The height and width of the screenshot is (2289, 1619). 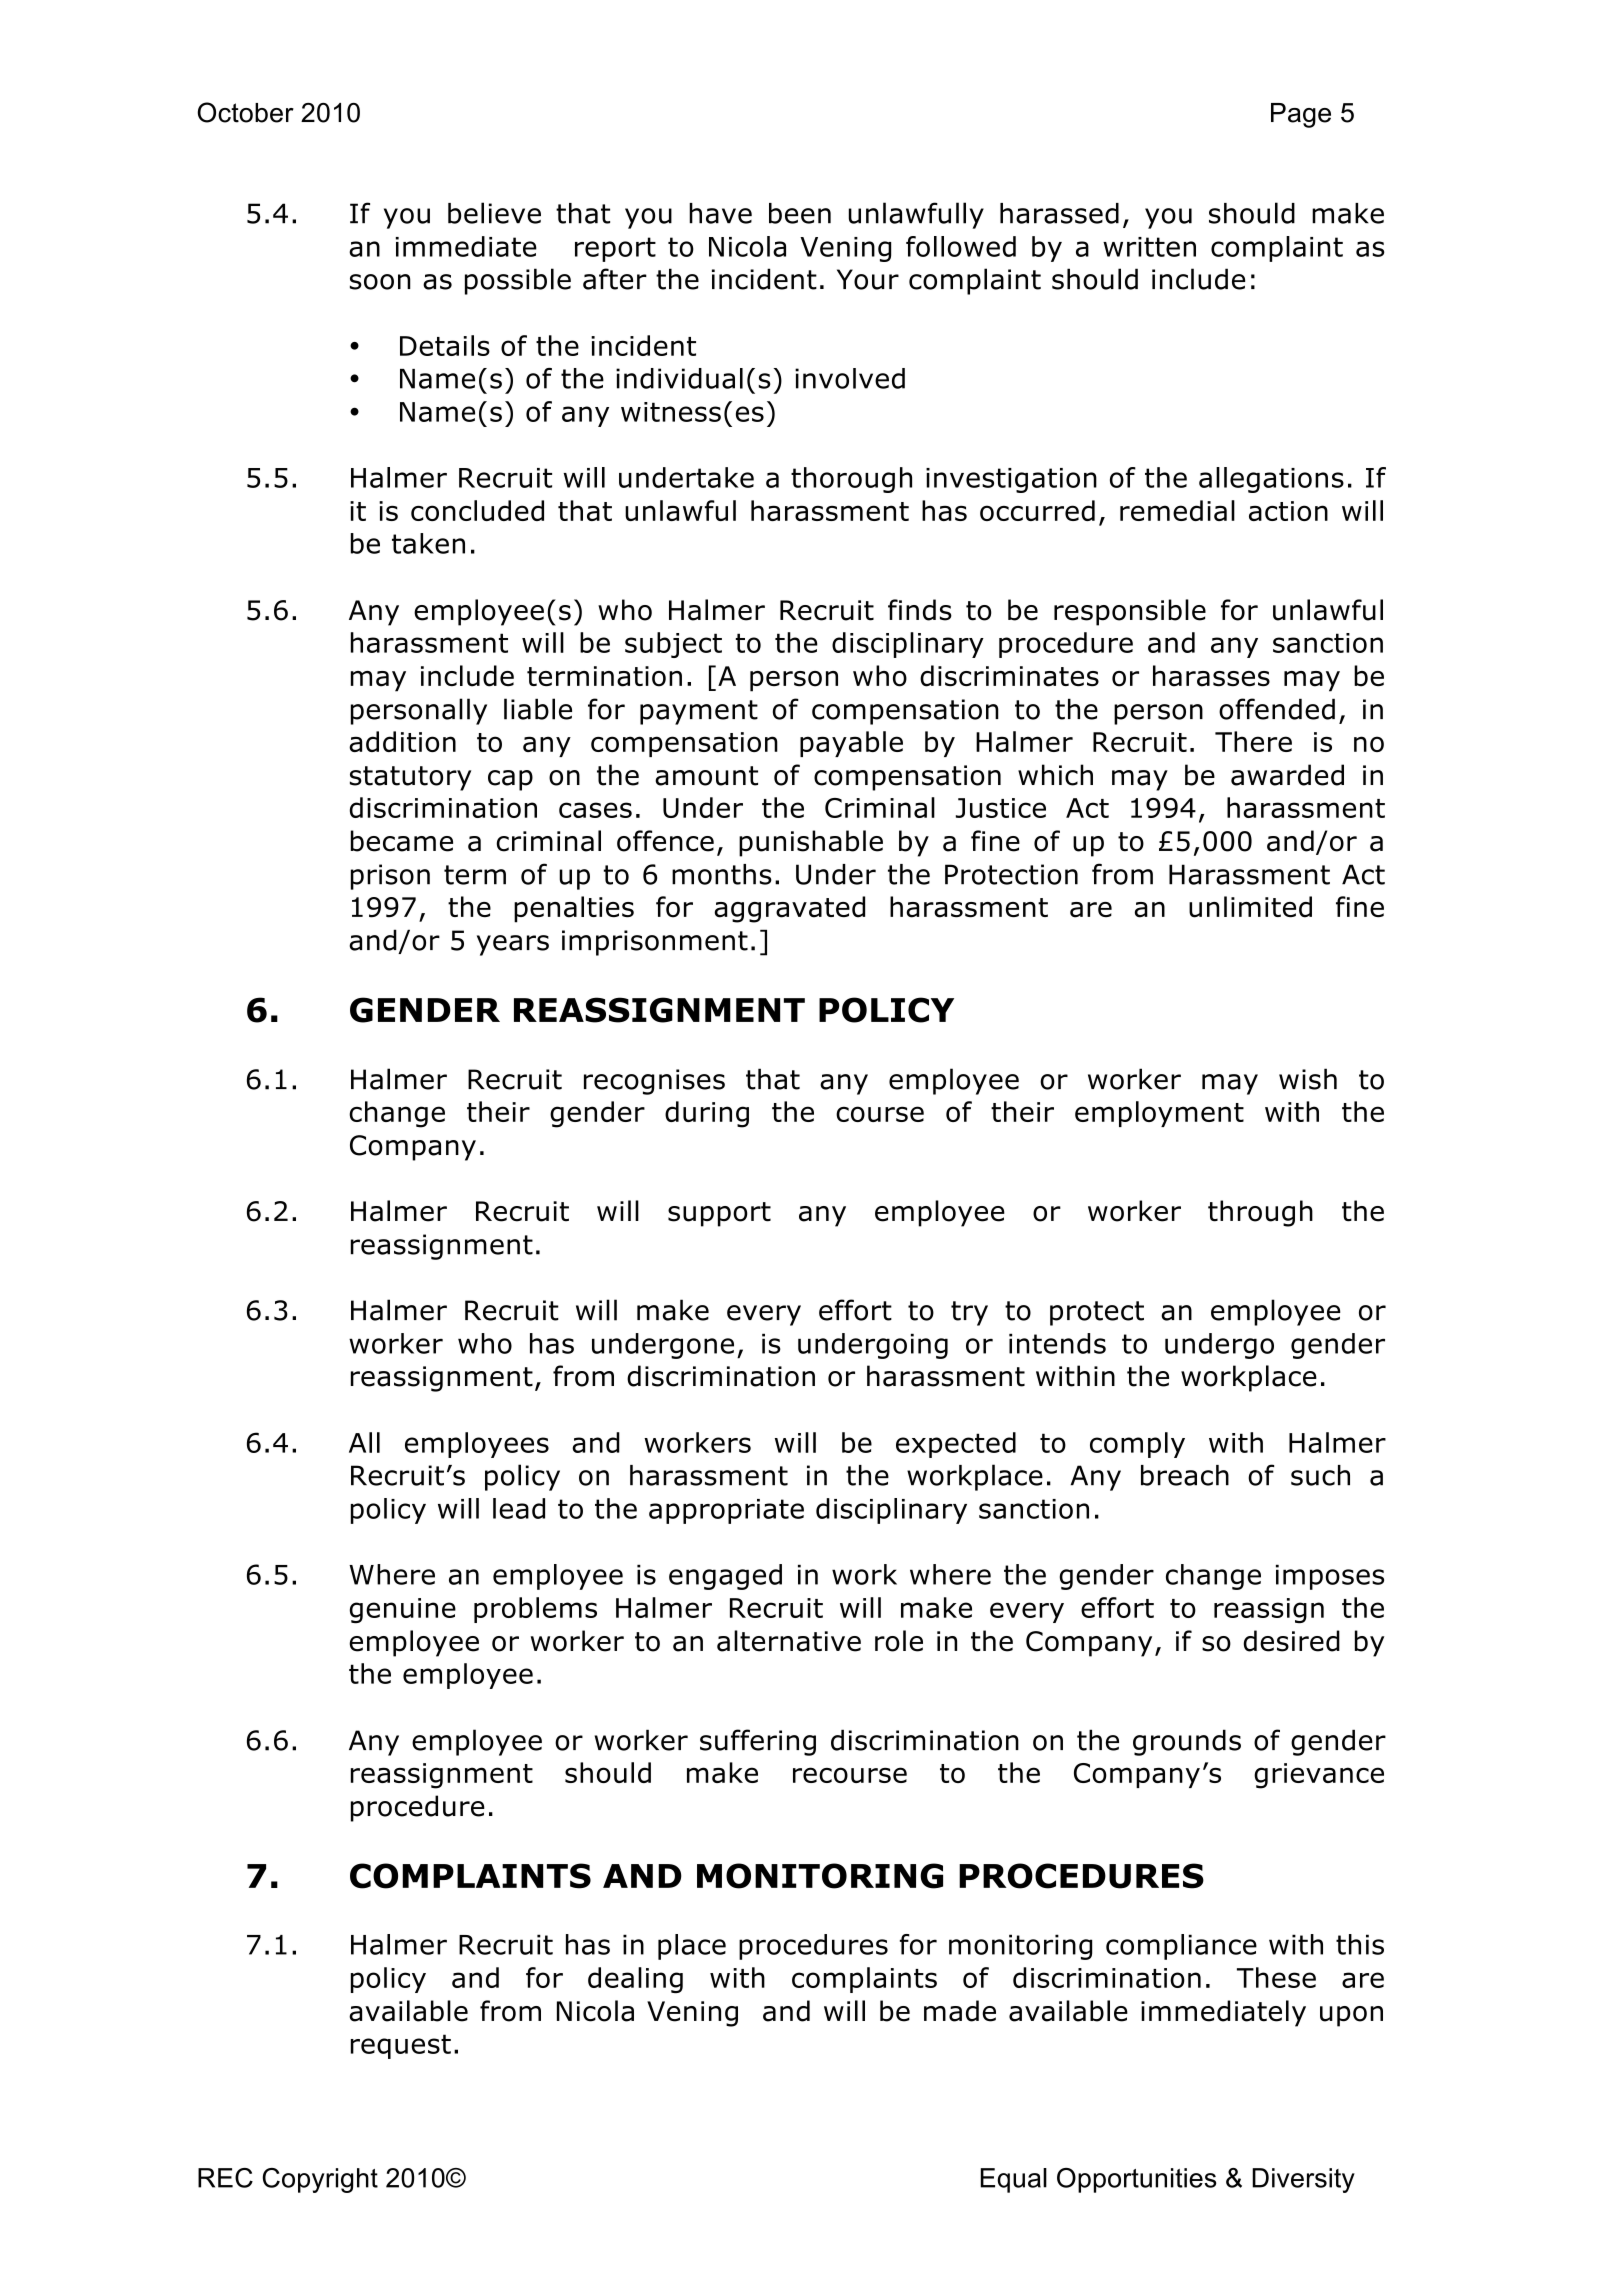 I want to click on been, so click(x=800, y=213).
